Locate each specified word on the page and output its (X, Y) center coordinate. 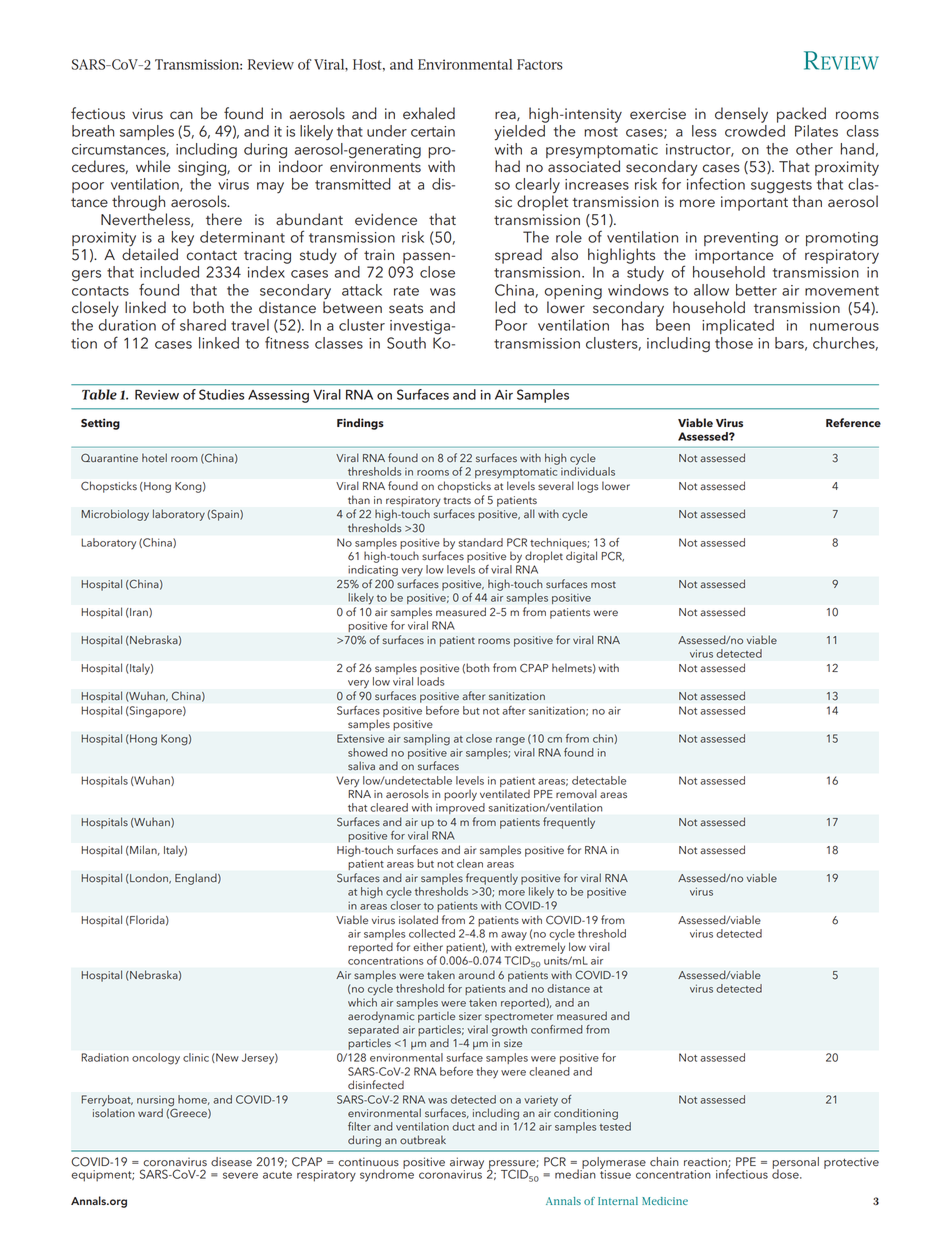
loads (430, 681)
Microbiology (115, 515)
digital (581, 557)
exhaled (429, 113)
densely (741, 115)
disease (231, 1162)
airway (467, 1164)
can (181, 115)
